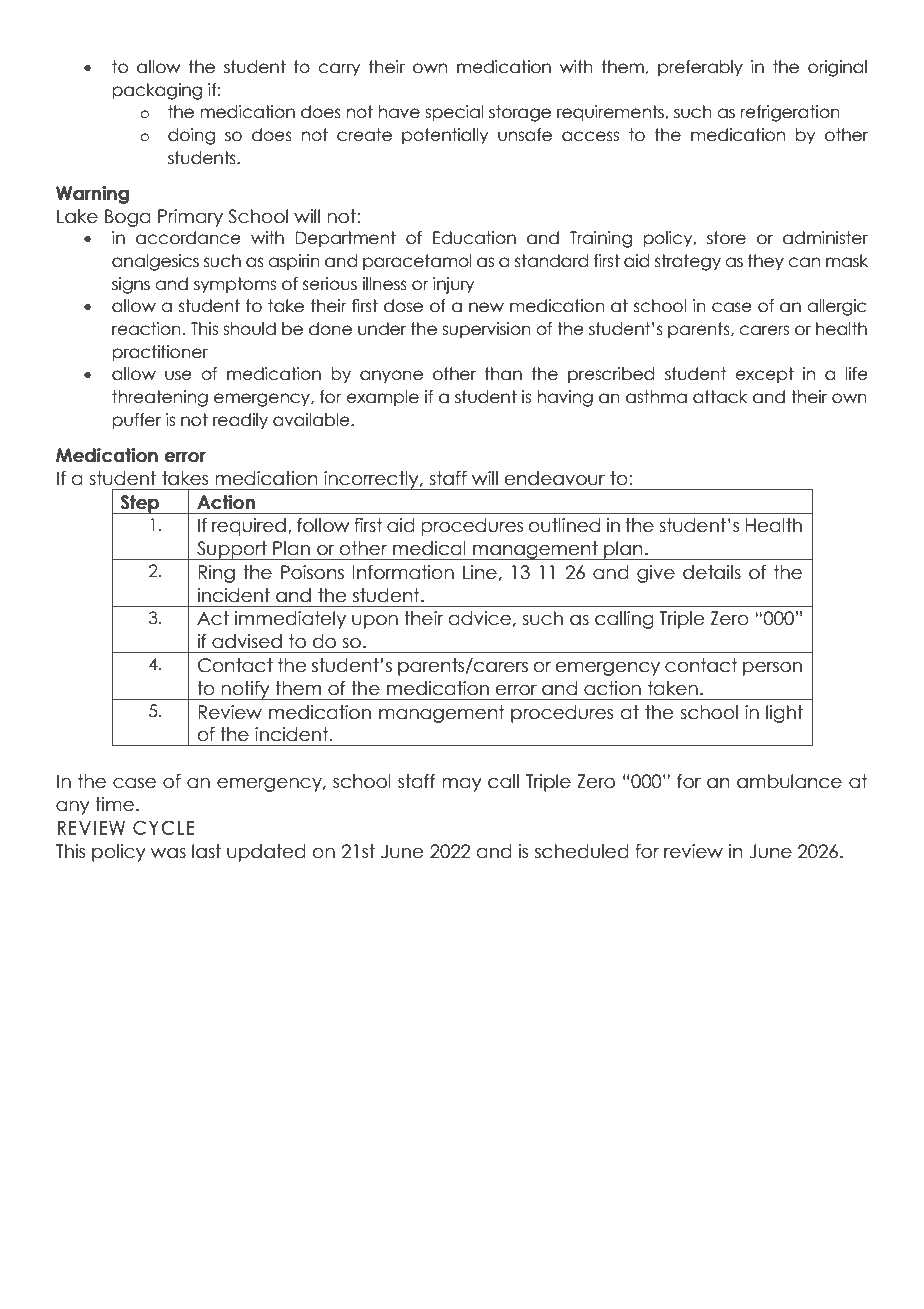 The width and height of the screenshot is (924, 1309). What do you see at coordinates (137, 421) in the screenshot?
I see `puffer` at bounding box center [137, 421].
